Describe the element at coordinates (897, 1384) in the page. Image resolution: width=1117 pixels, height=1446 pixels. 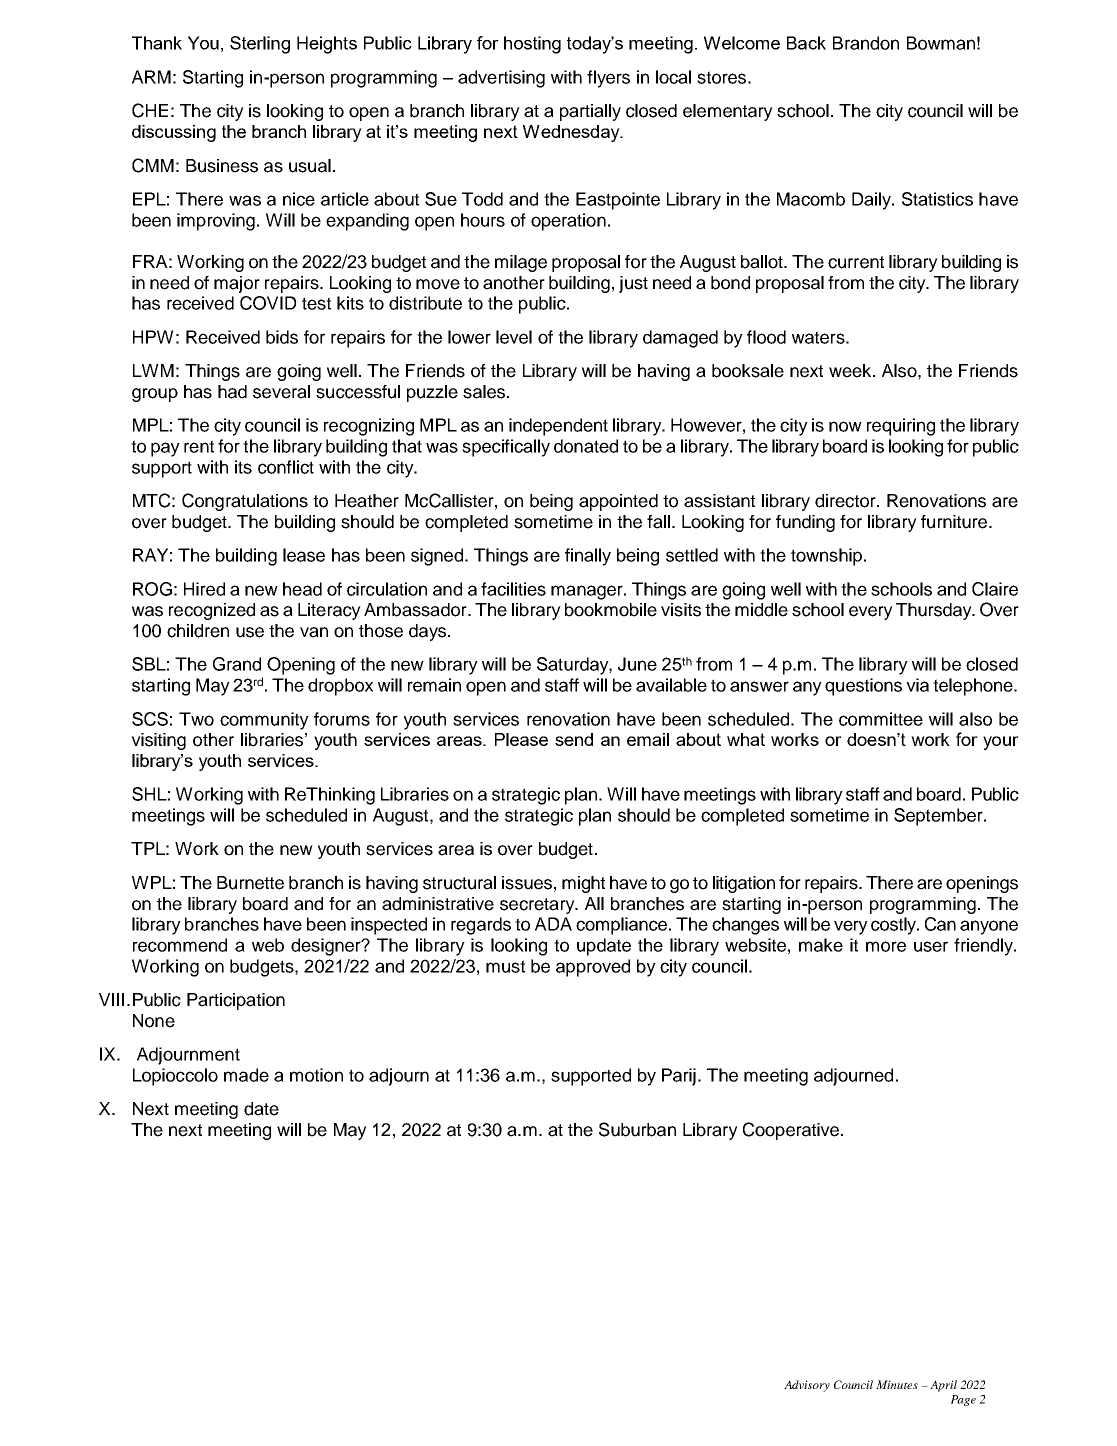
I see `Minutes` at that location.
